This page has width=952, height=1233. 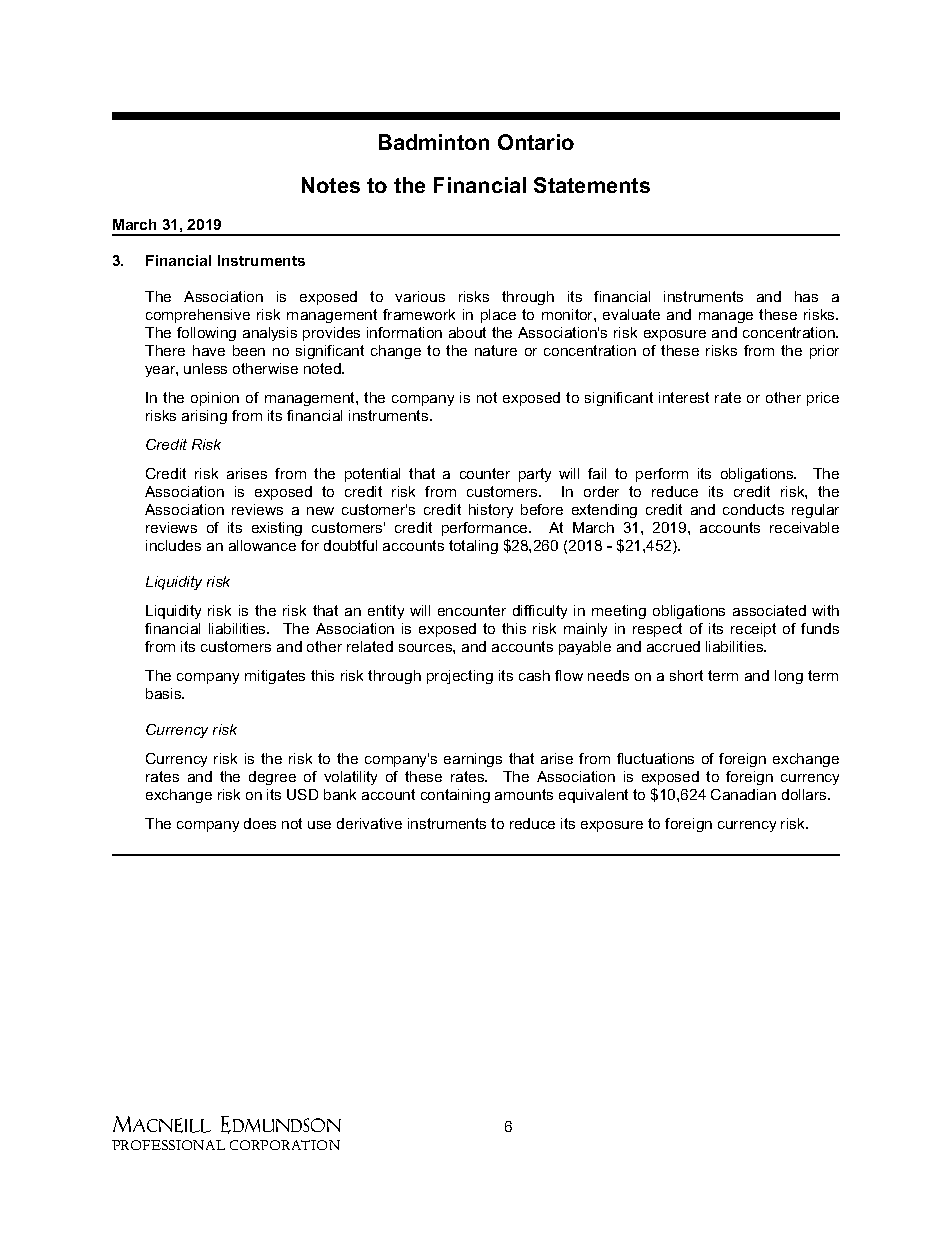 I want to click on Statements, so click(x=592, y=185).
